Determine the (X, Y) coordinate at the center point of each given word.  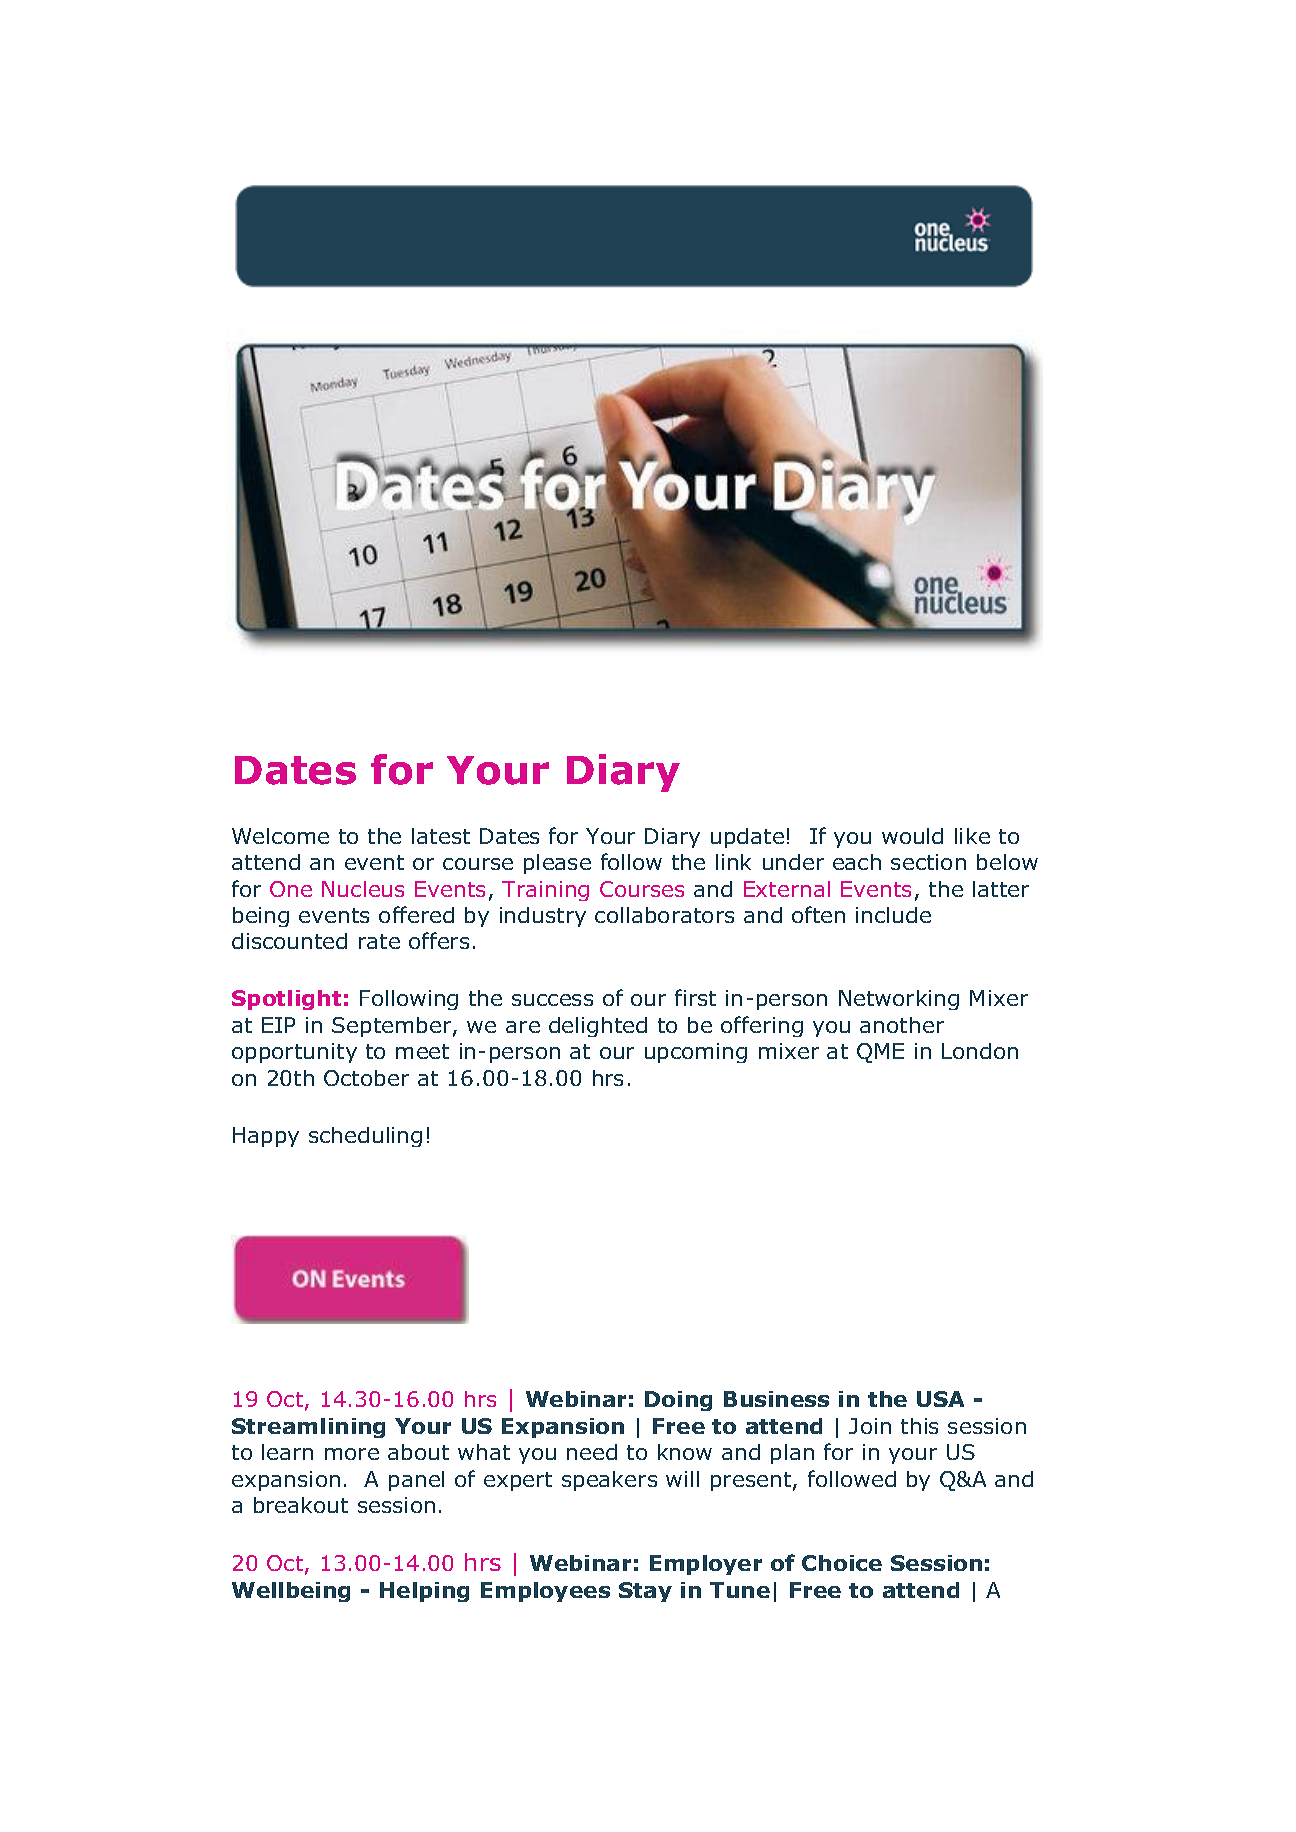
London (980, 1051)
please (557, 864)
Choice (842, 1563)
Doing (678, 1401)
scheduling (365, 1137)
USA (940, 1399)
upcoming (696, 1053)
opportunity (294, 1053)
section (928, 862)
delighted (598, 1027)
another (902, 1025)
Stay (645, 1592)
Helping (424, 1592)
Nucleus (363, 889)
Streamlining (308, 1428)
